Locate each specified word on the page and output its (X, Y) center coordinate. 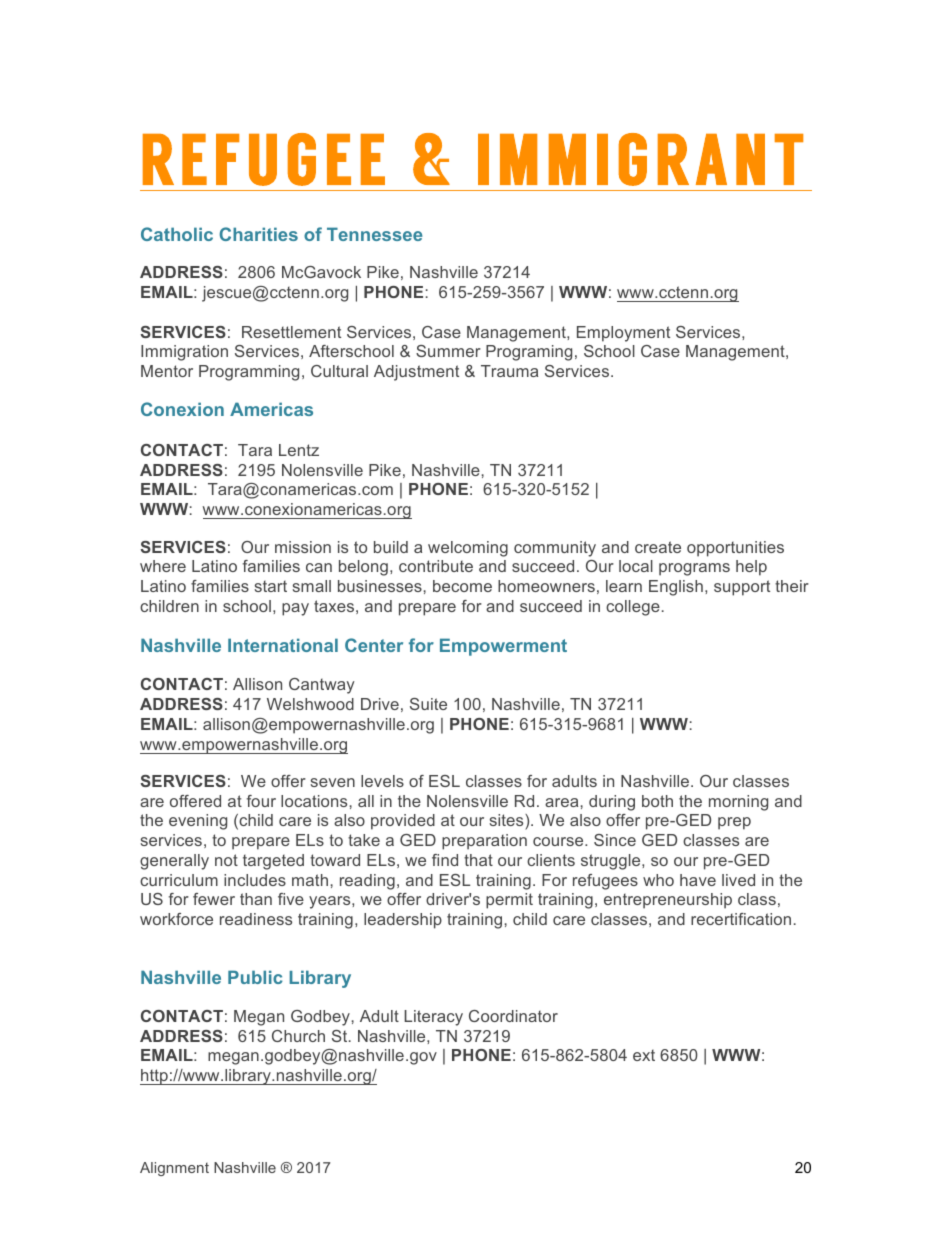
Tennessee (374, 234)
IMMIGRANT (640, 159)
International (283, 645)
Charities (258, 234)
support (742, 588)
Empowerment (503, 647)
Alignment (174, 1169)
